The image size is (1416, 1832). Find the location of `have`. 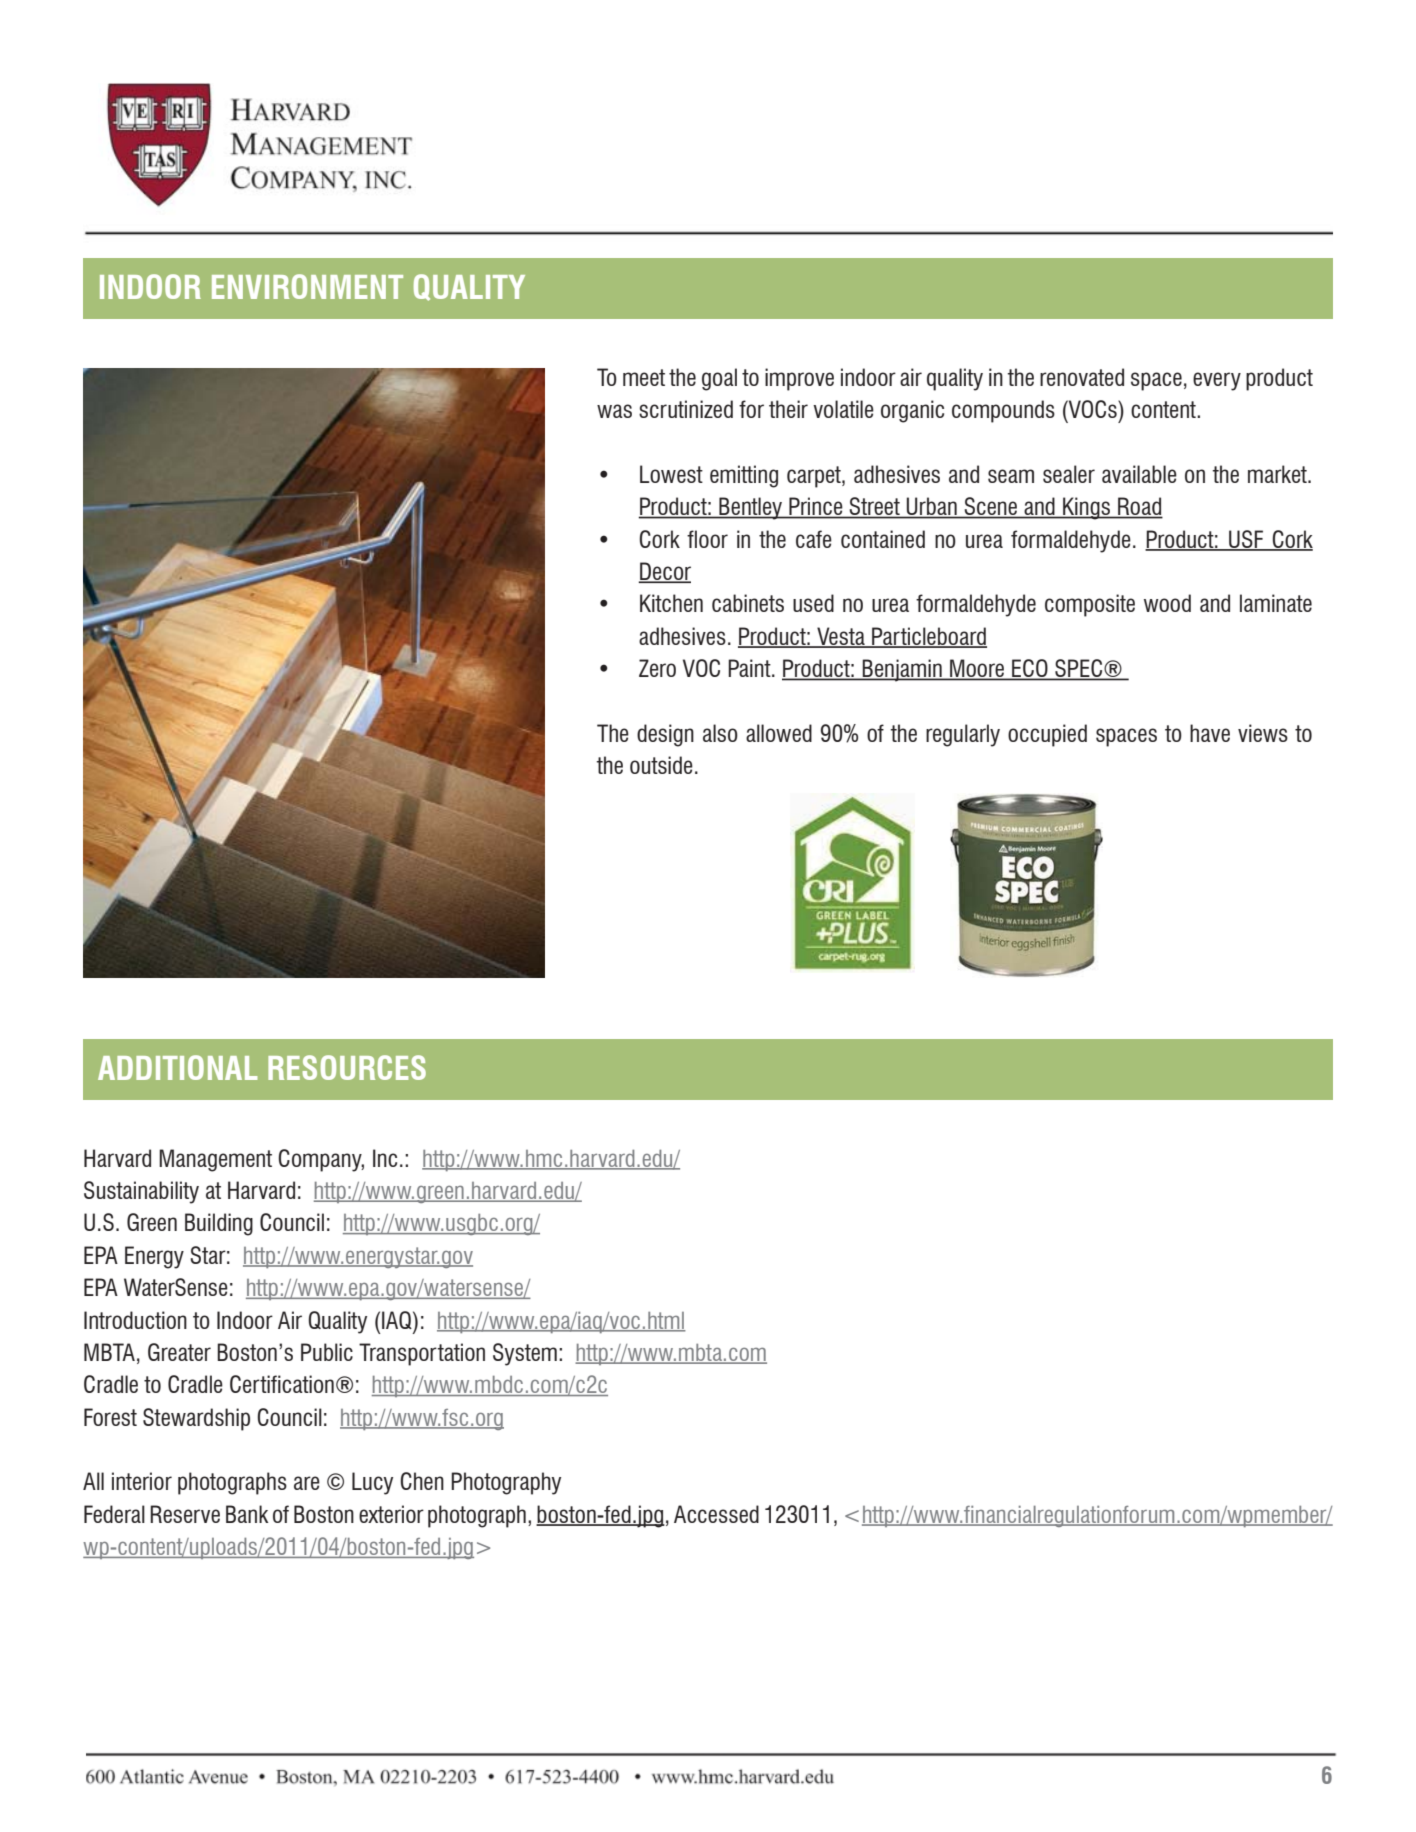

have is located at coordinates (1210, 733).
